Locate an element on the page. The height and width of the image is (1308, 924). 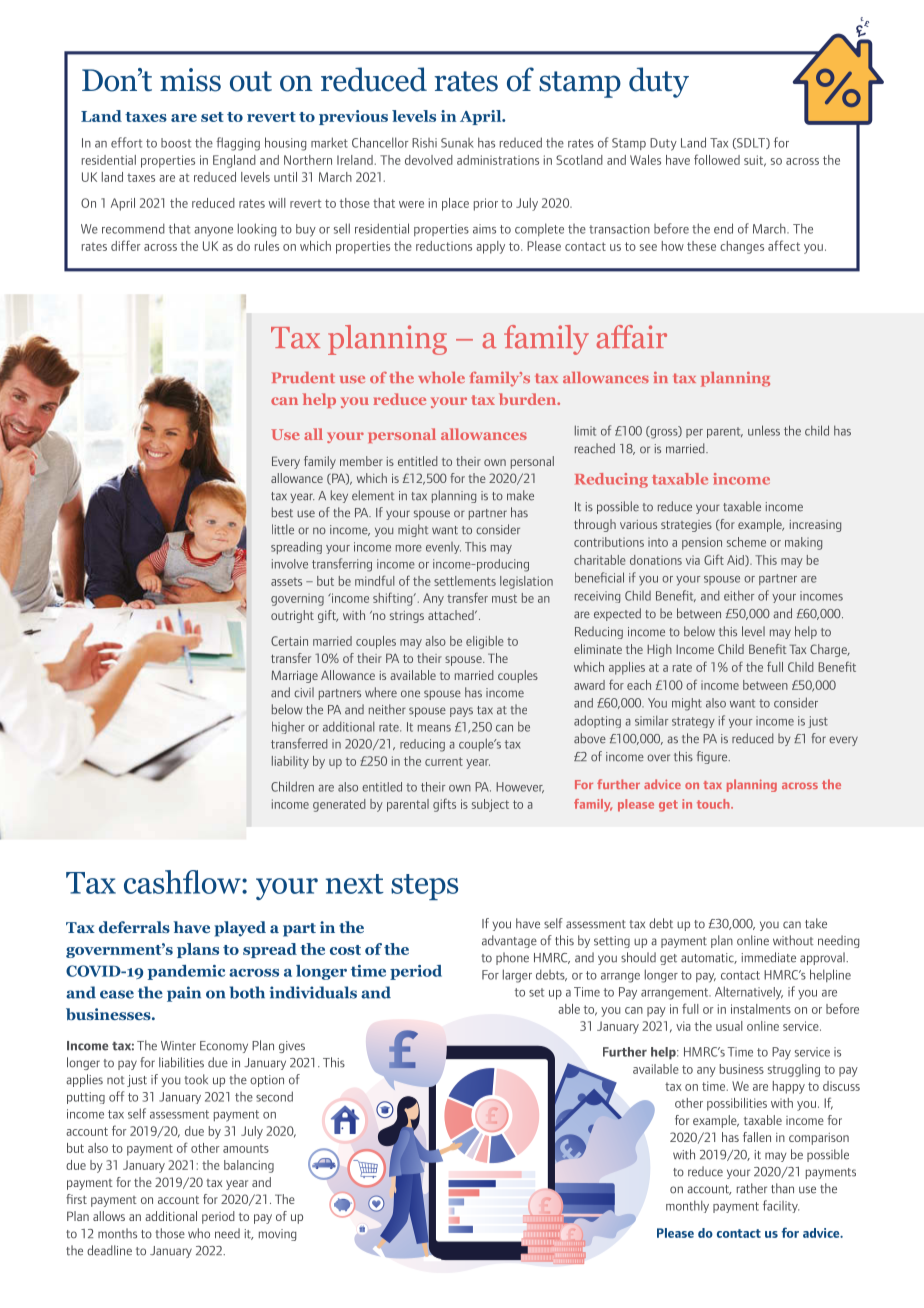
months is located at coordinates (117, 1233).
